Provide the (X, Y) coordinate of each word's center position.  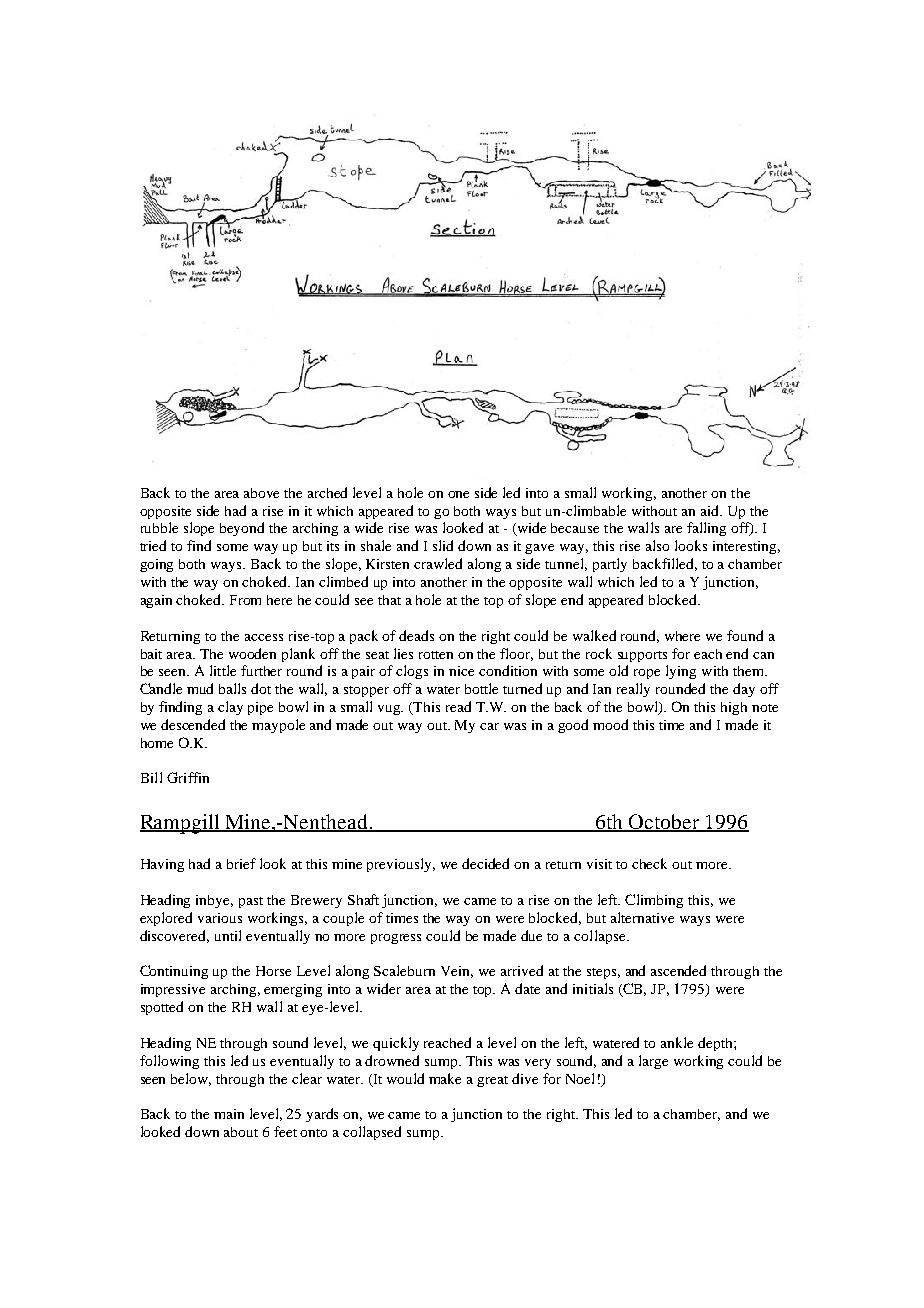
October (665, 822)
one (458, 494)
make (445, 1078)
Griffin (188, 777)
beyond (242, 529)
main (229, 1114)
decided (485, 863)
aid (711, 510)
